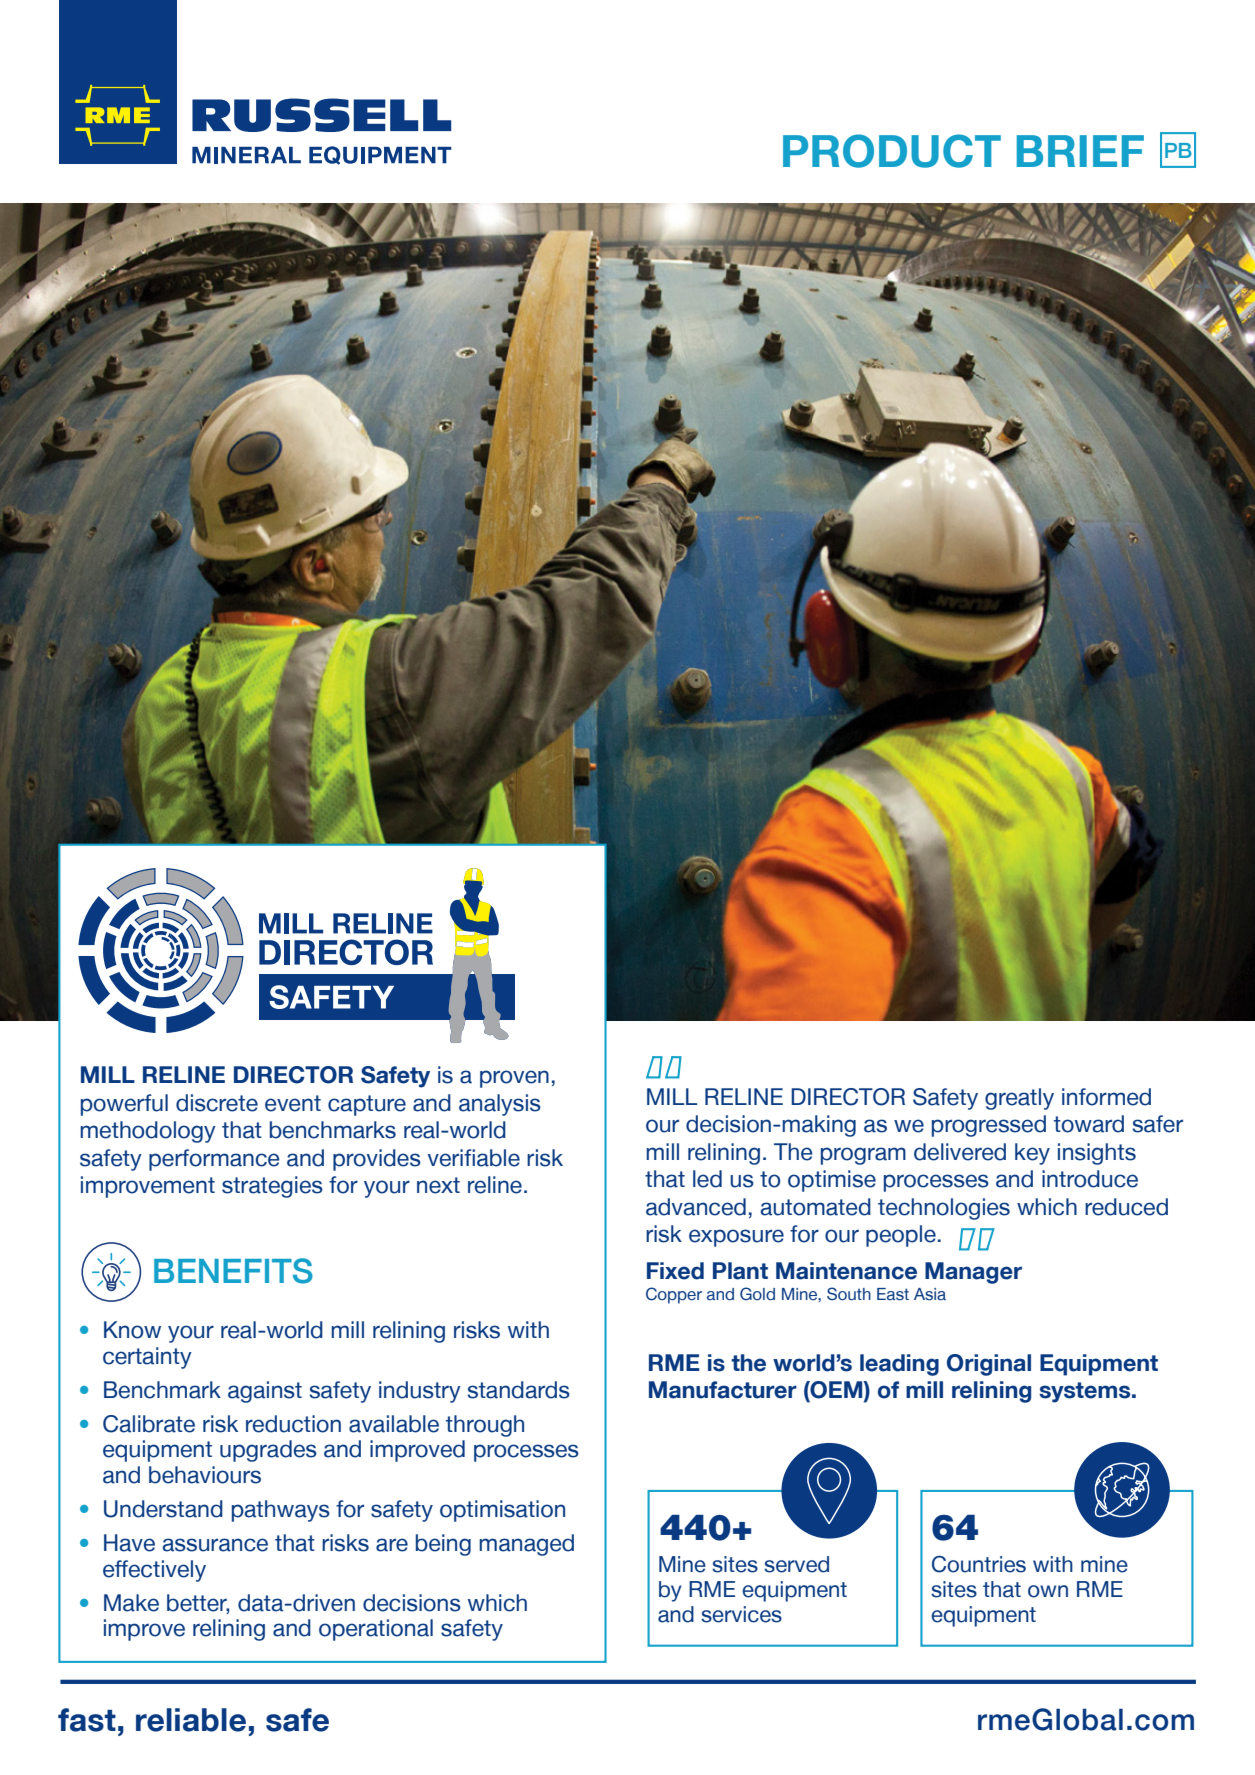 The width and height of the screenshot is (1255, 1775). Describe the element at coordinates (973, 1273) in the screenshot. I see `Manager` at that location.
